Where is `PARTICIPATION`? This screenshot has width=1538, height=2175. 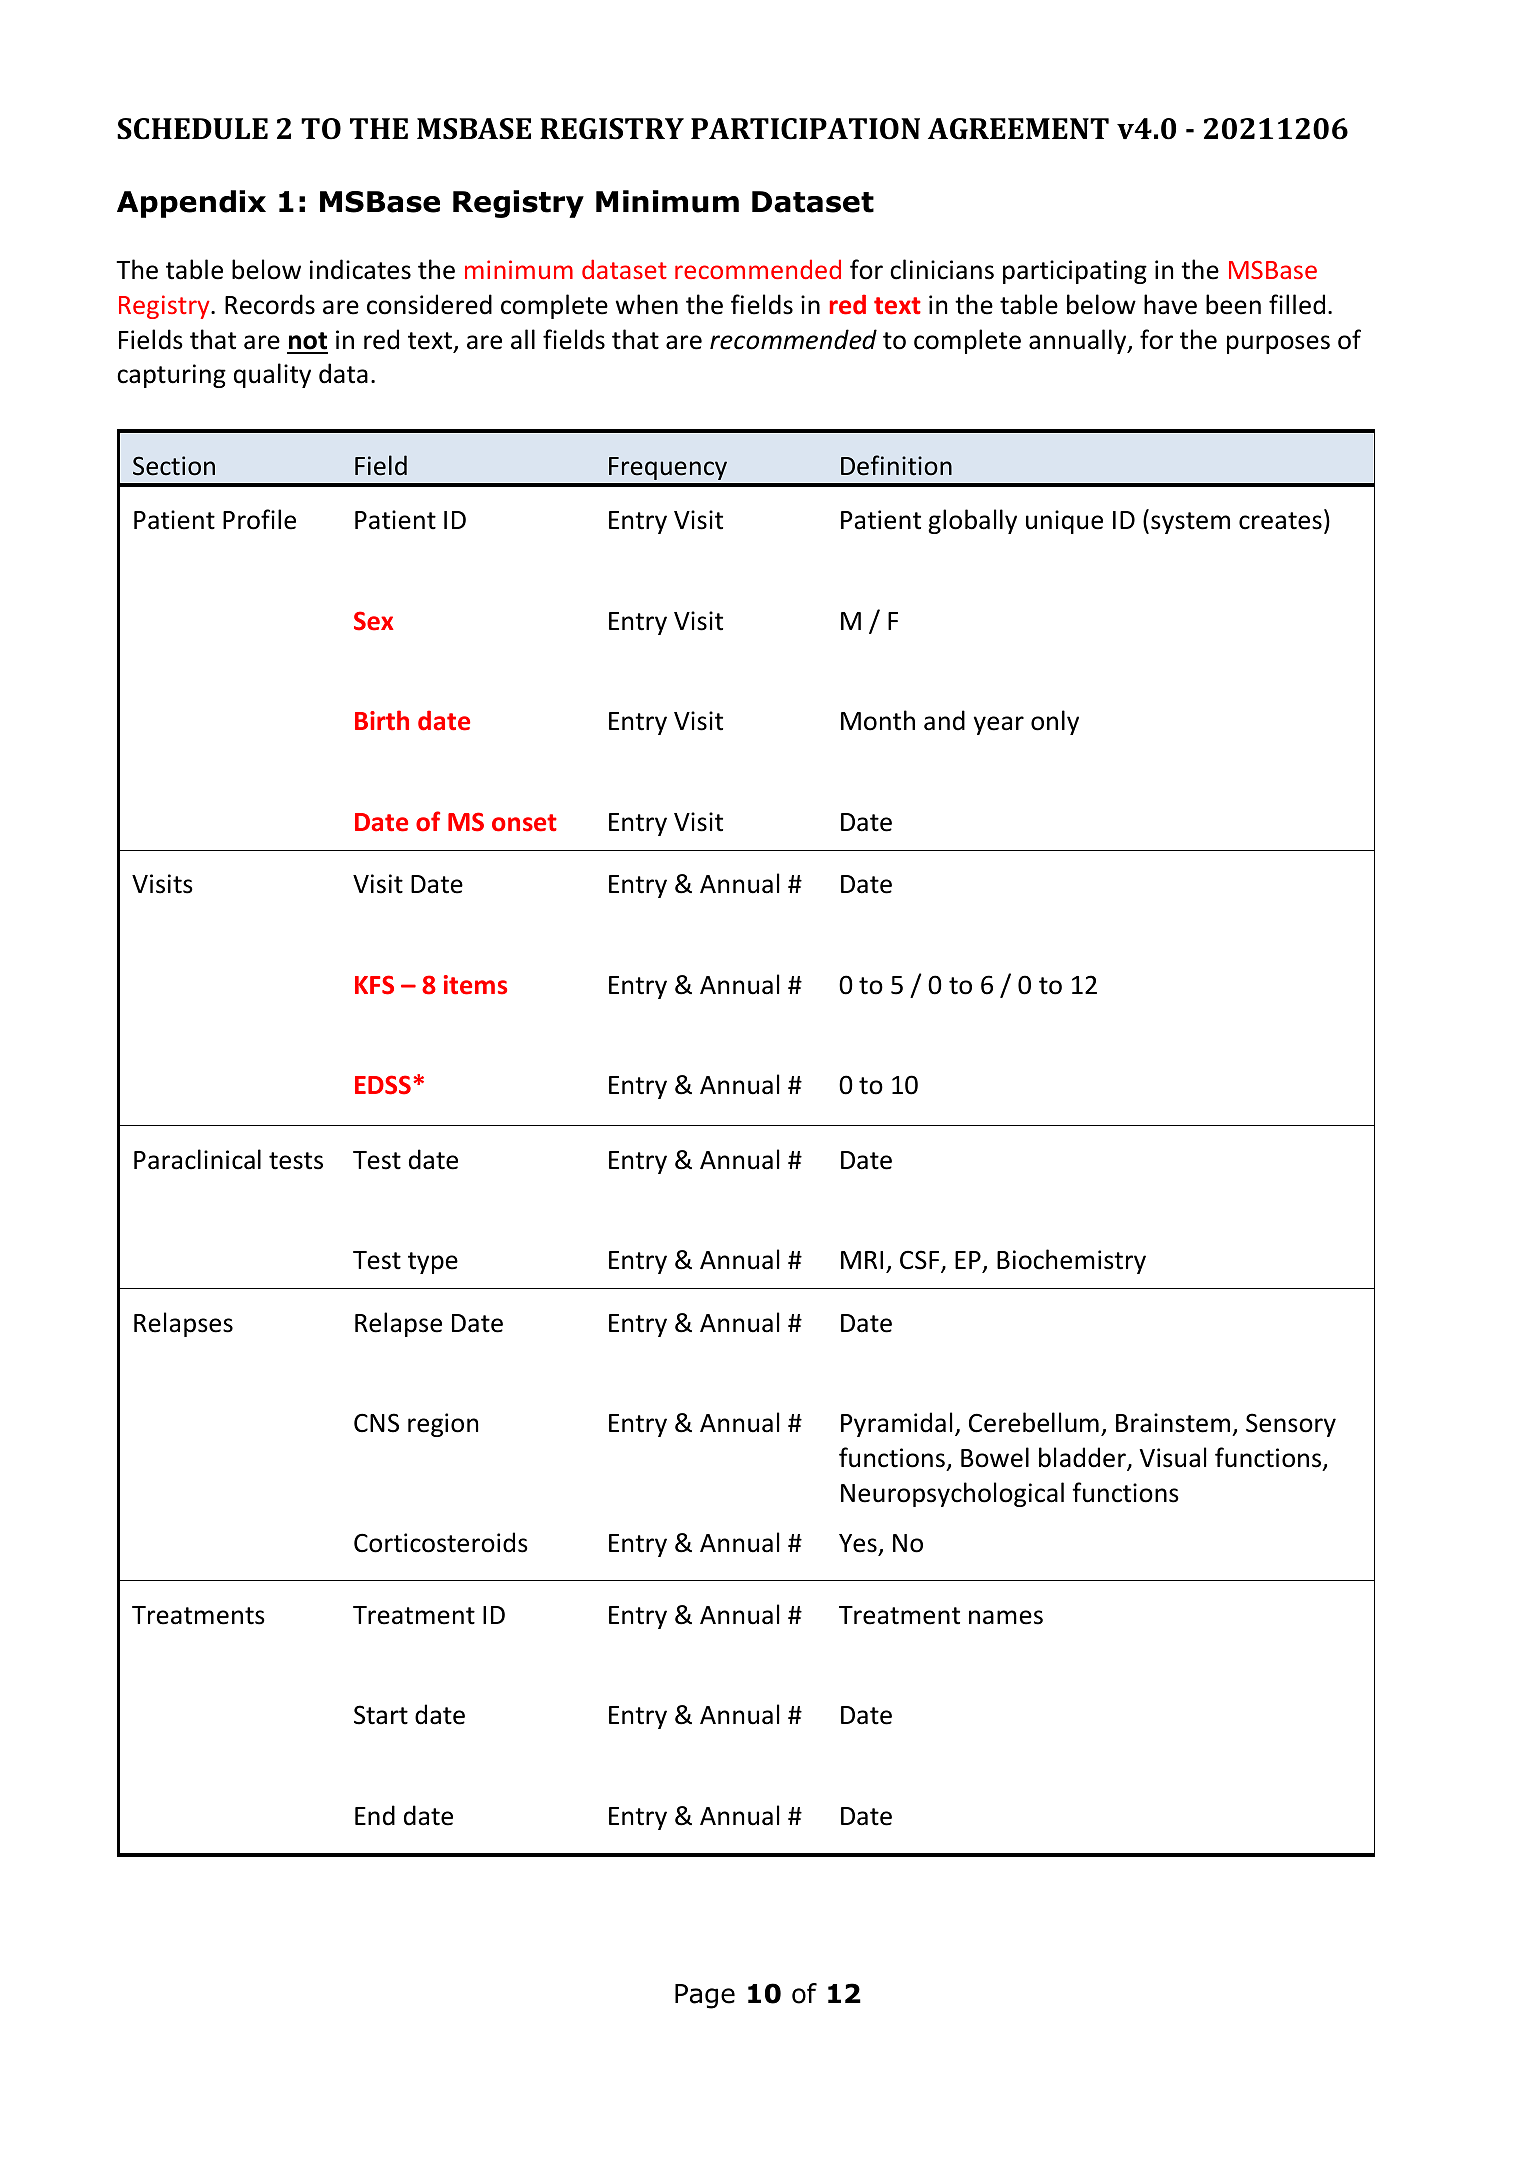 PARTICIPATION is located at coordinates (805, 129).
